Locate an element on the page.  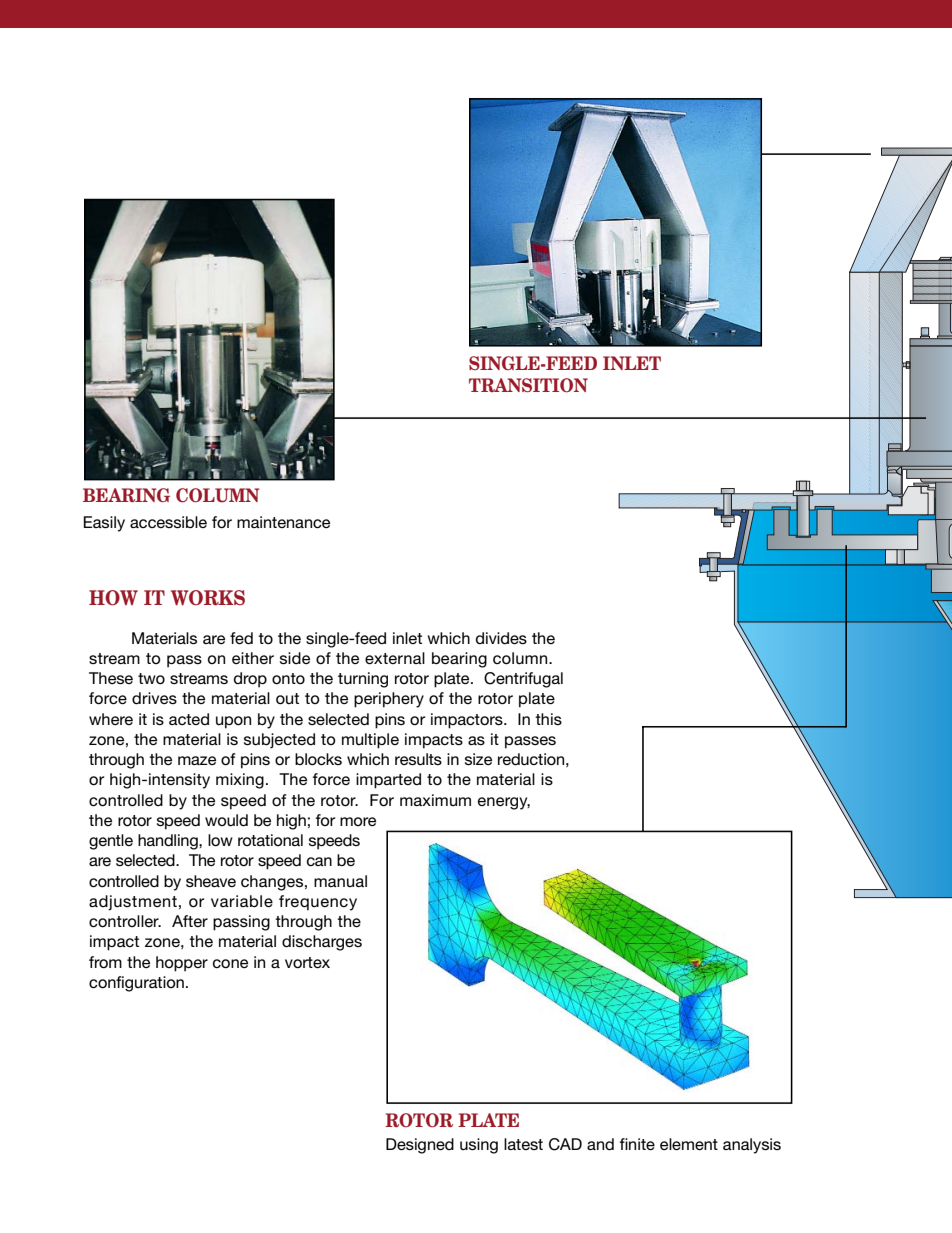
maze is located at coordinates (197, 760).
